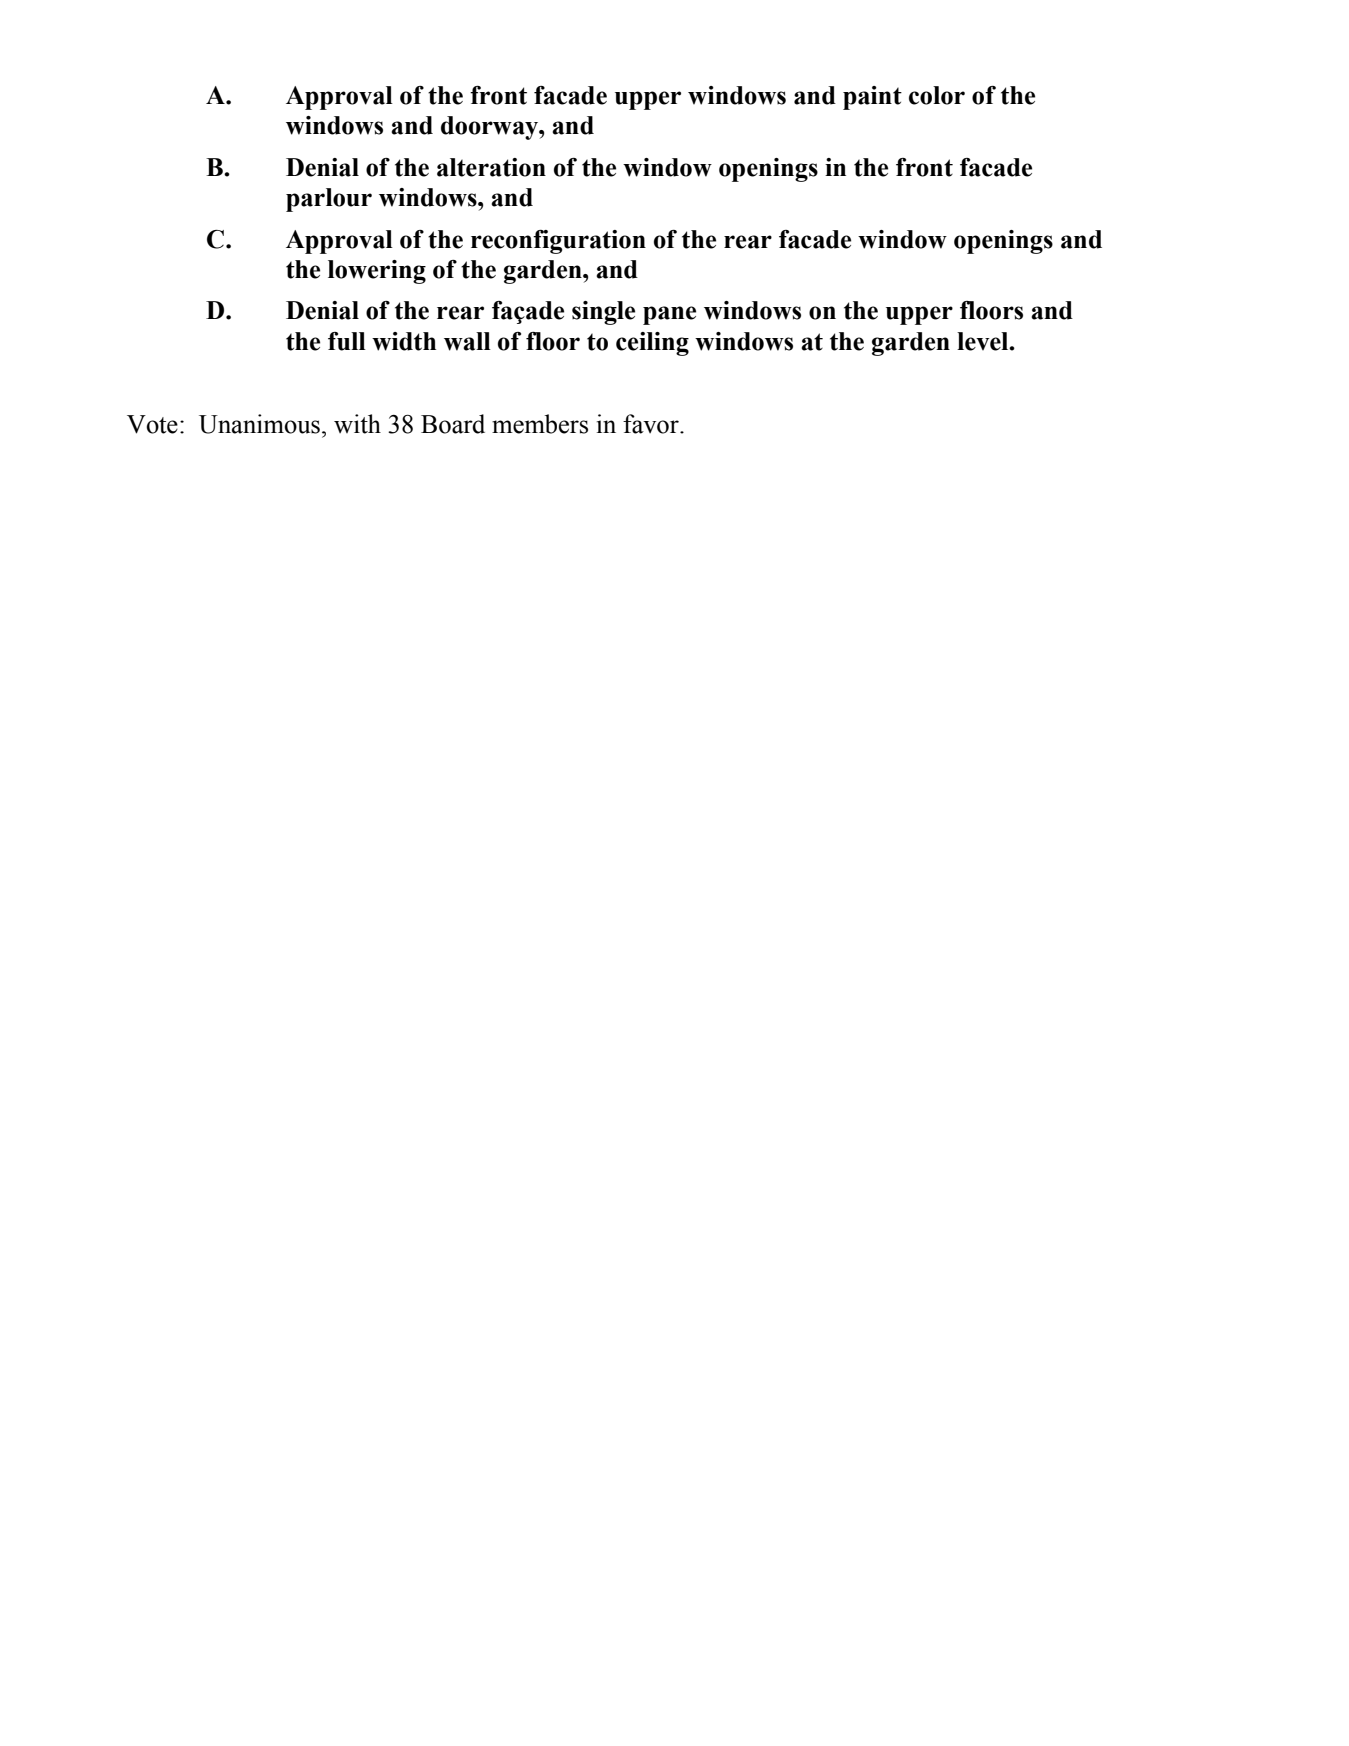 The image size is (1349, 1746). What do you see at coordinates (329, 200) in the screenshot?
I see `parlour` at bounding box center [329, 200].
